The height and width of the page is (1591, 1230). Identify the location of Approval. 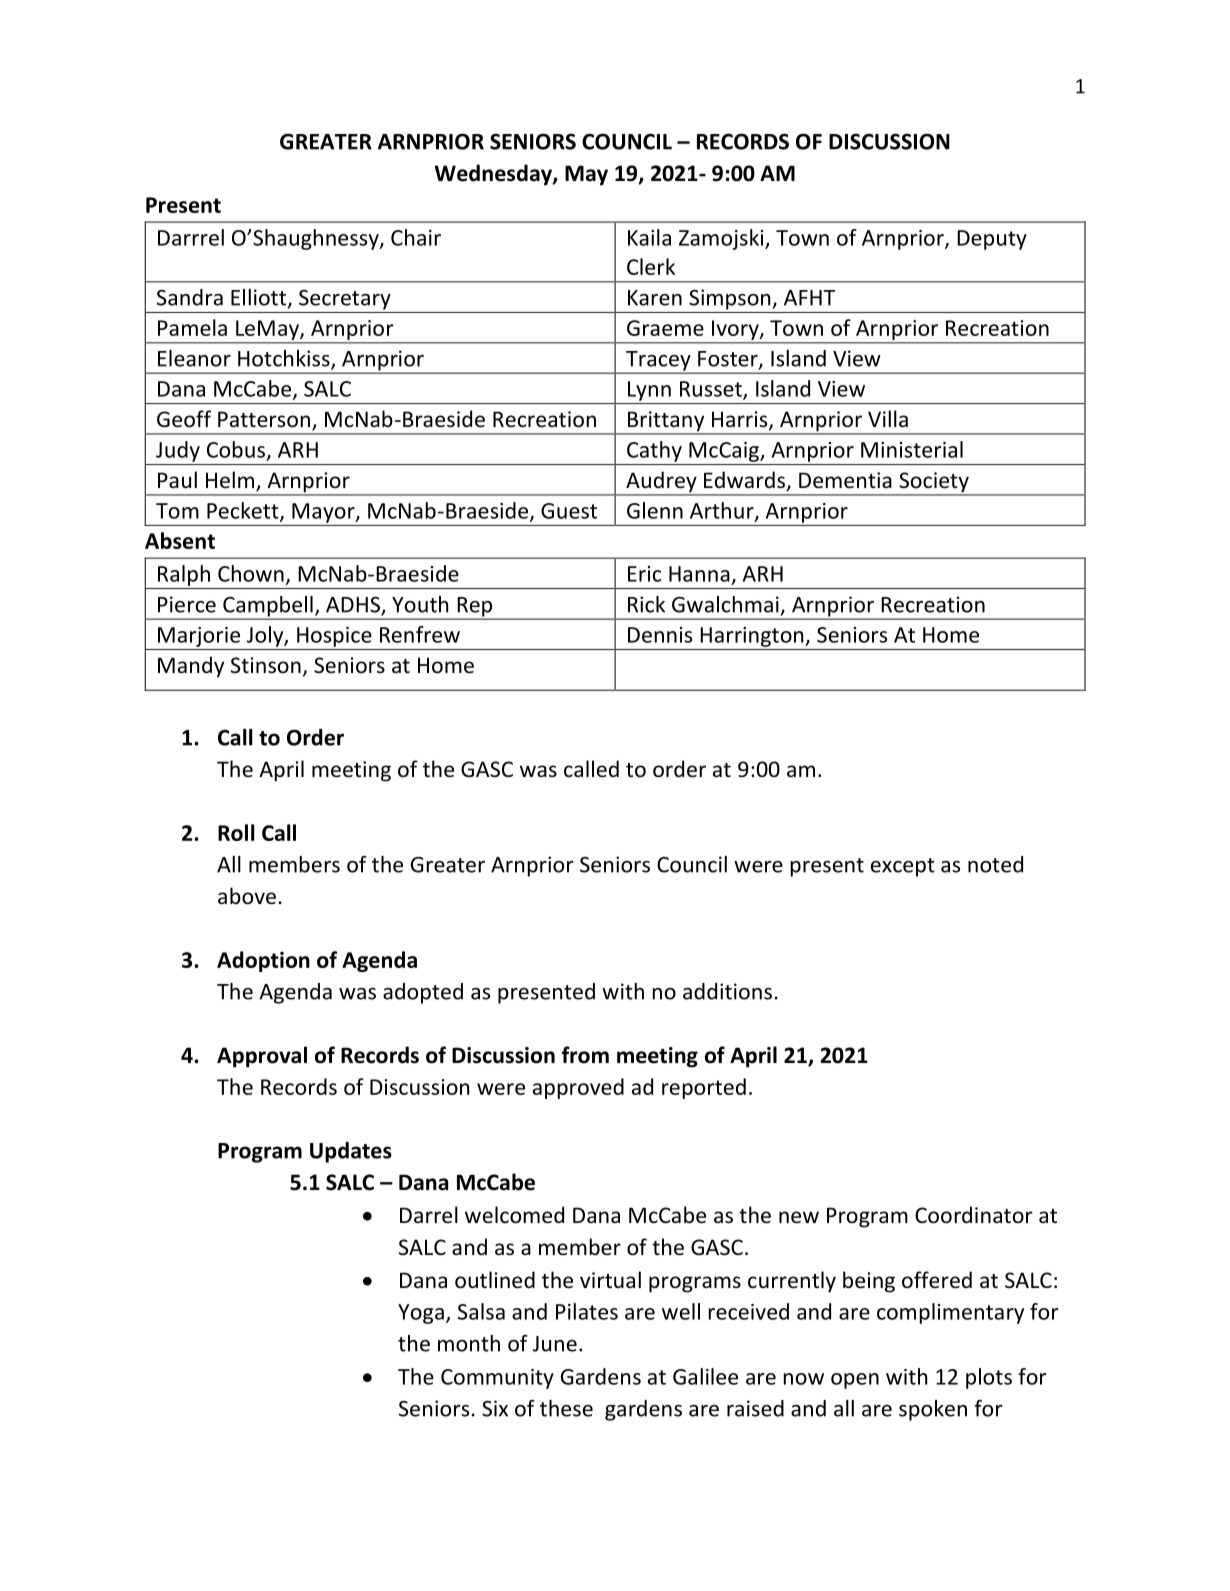
(262, 1057).
